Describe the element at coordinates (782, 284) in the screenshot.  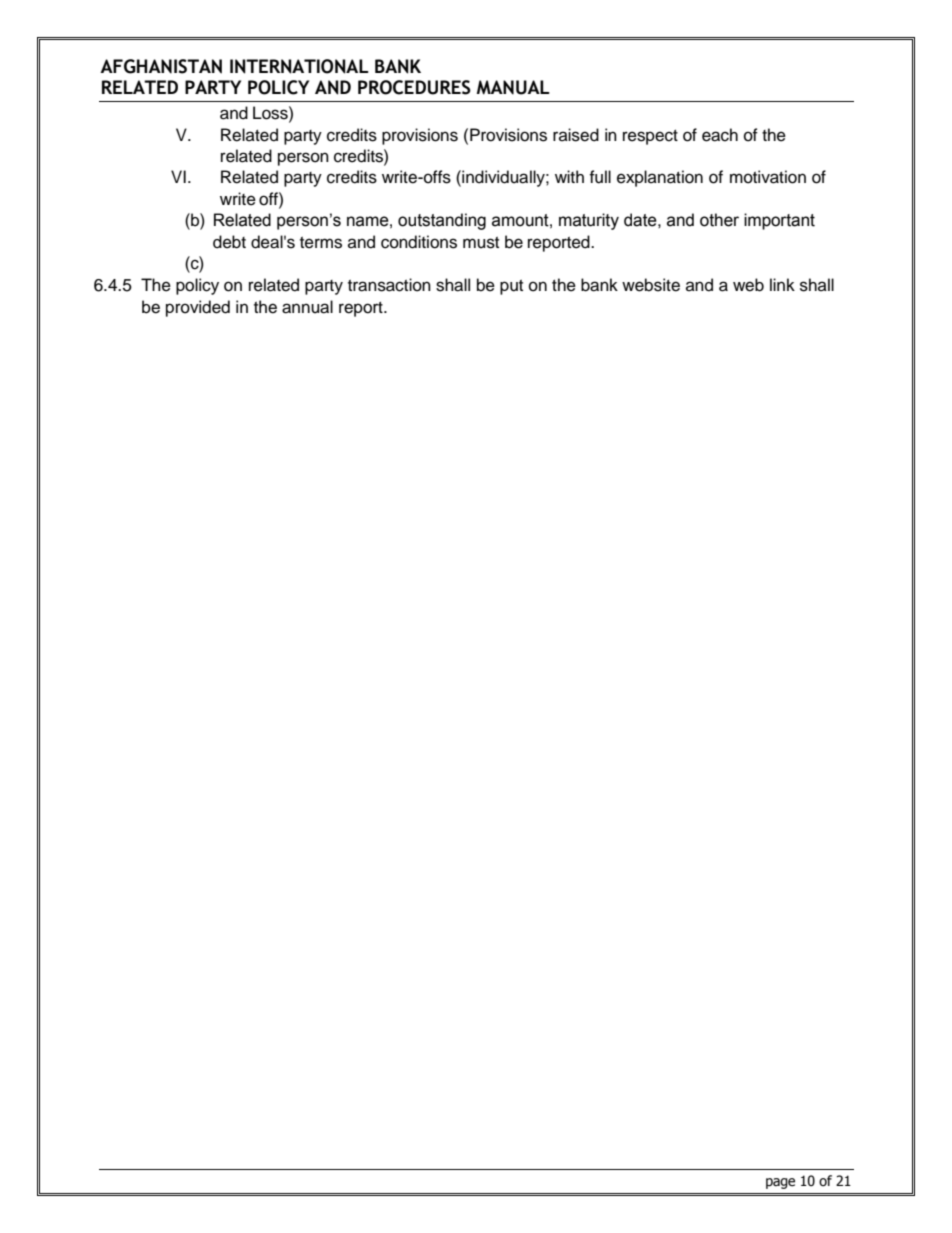
I see `link` at that location.
